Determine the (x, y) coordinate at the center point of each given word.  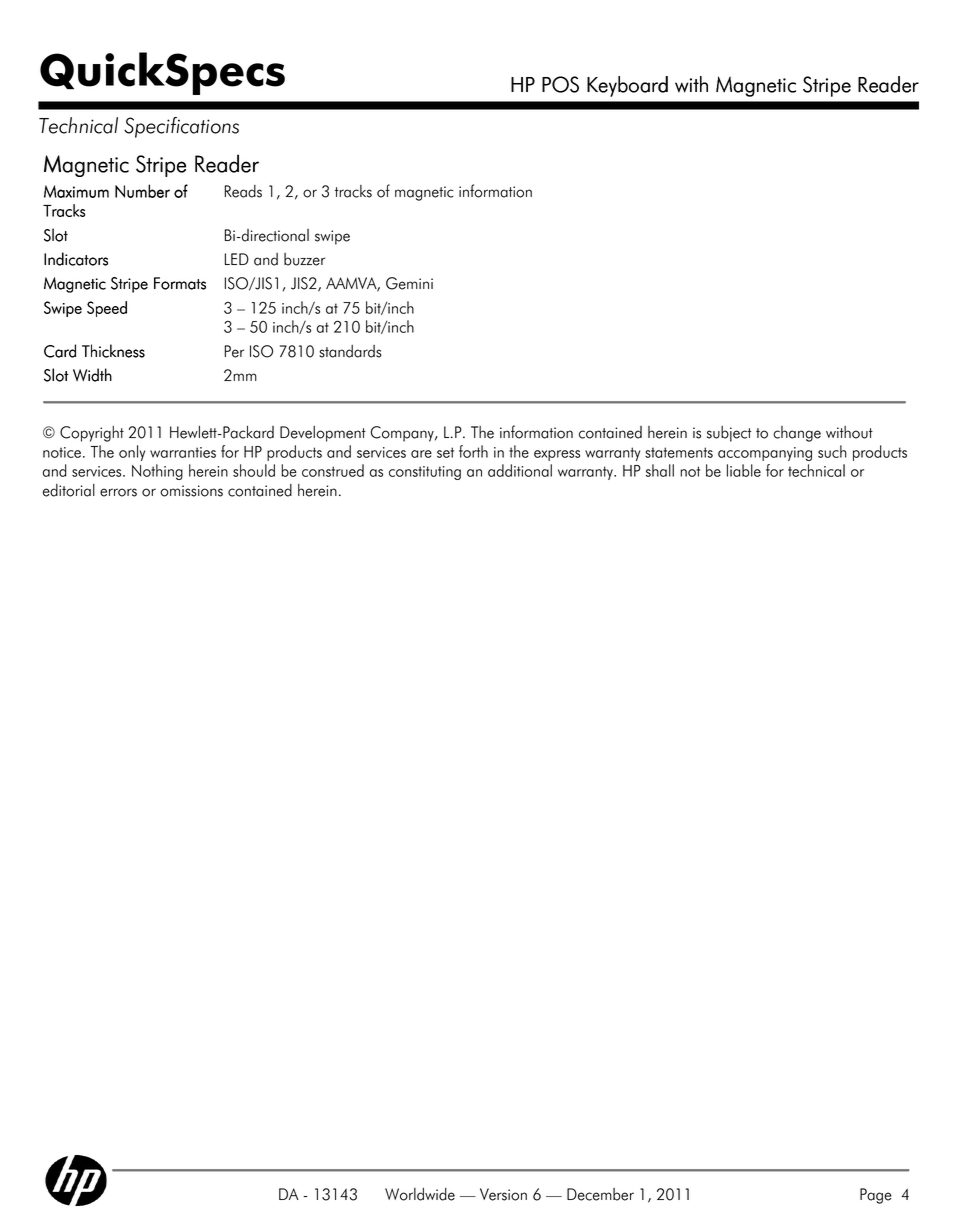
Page (876, 1196)
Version (503, 1194)
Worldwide (420, 1194)
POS (560, 84)
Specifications (181, 127)
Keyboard (627, 86)
